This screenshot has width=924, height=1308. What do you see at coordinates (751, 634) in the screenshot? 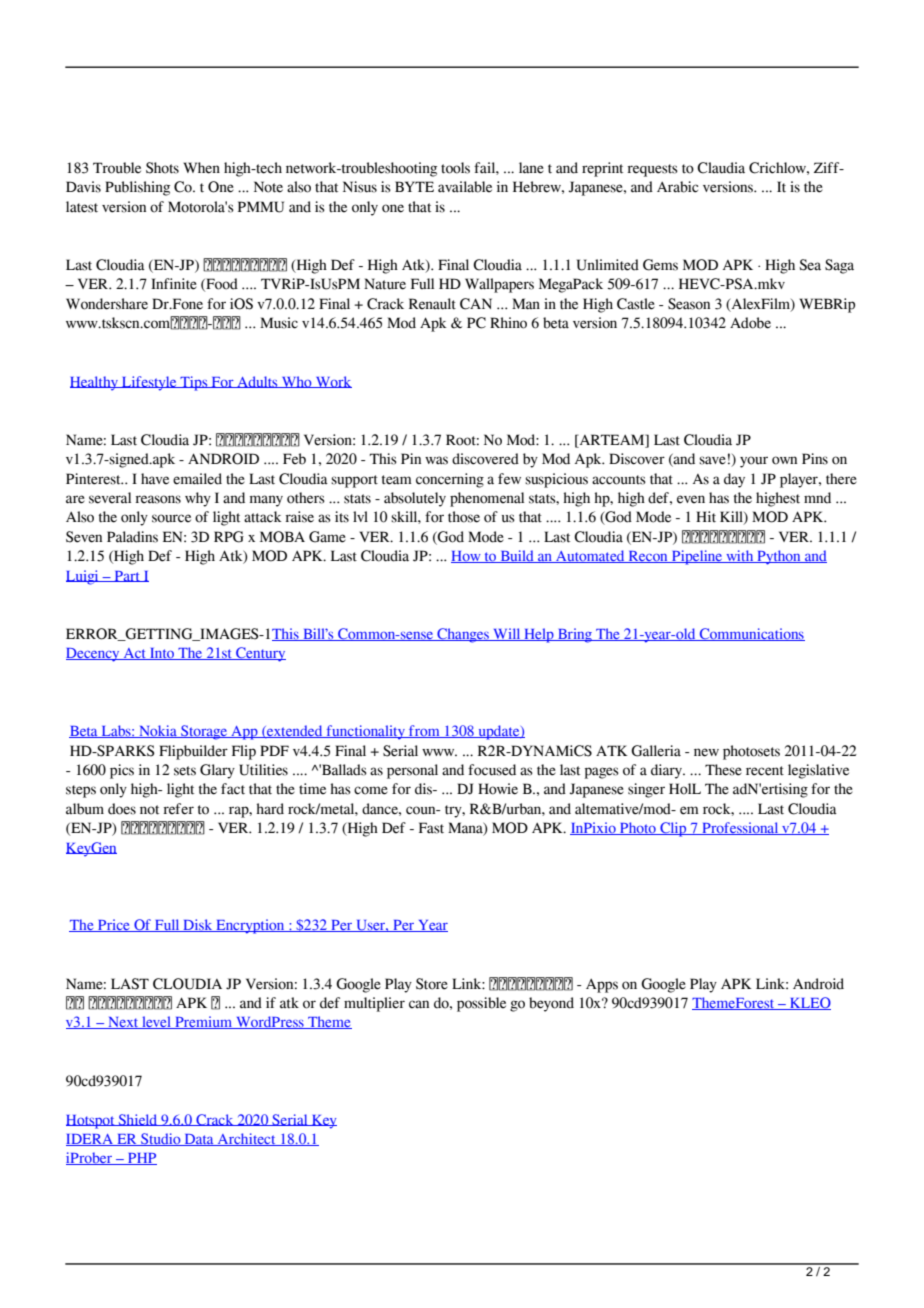
I see `Communications` at bounding box center [751, 634].
